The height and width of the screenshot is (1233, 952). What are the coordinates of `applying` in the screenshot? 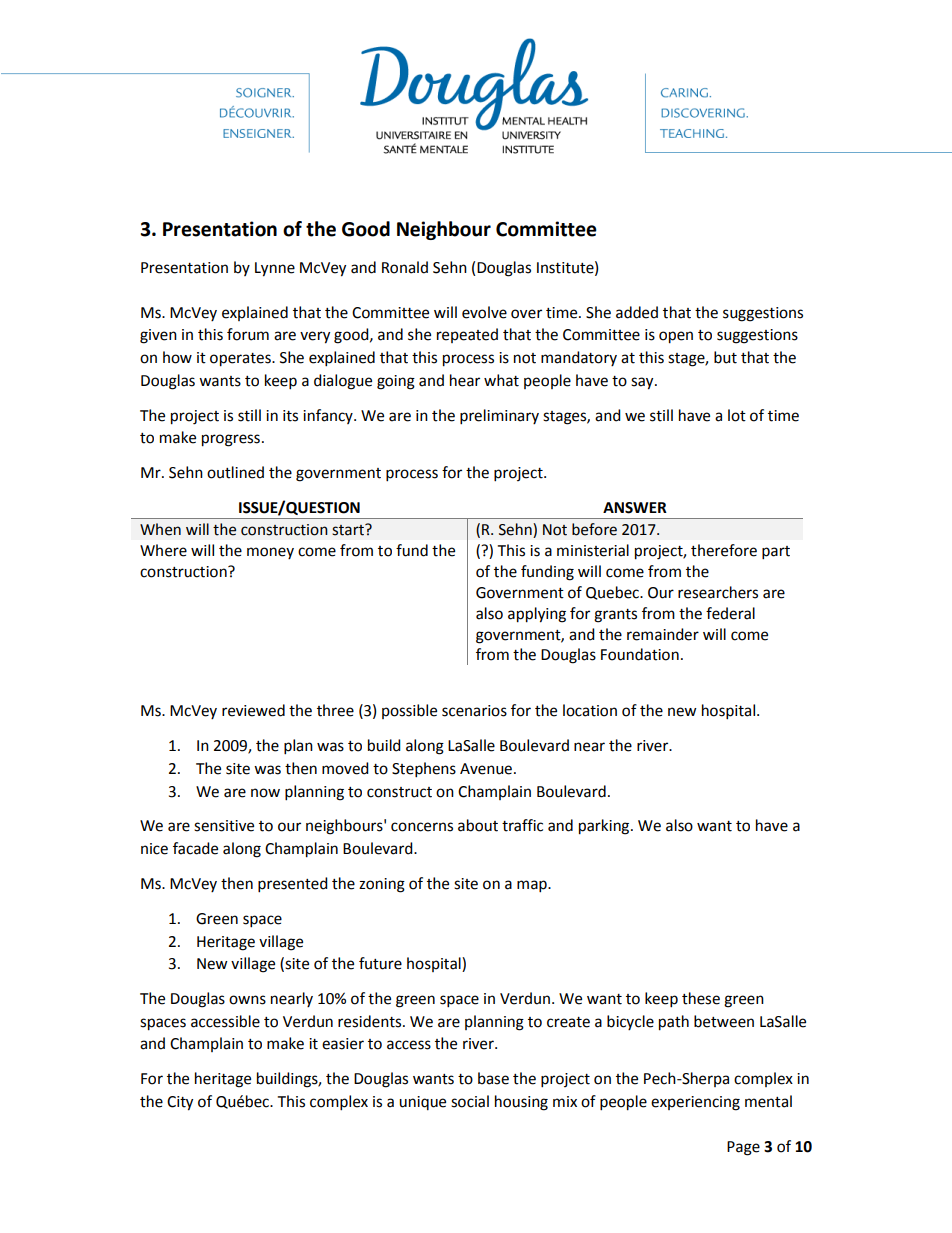 It's located at (537, 615).
